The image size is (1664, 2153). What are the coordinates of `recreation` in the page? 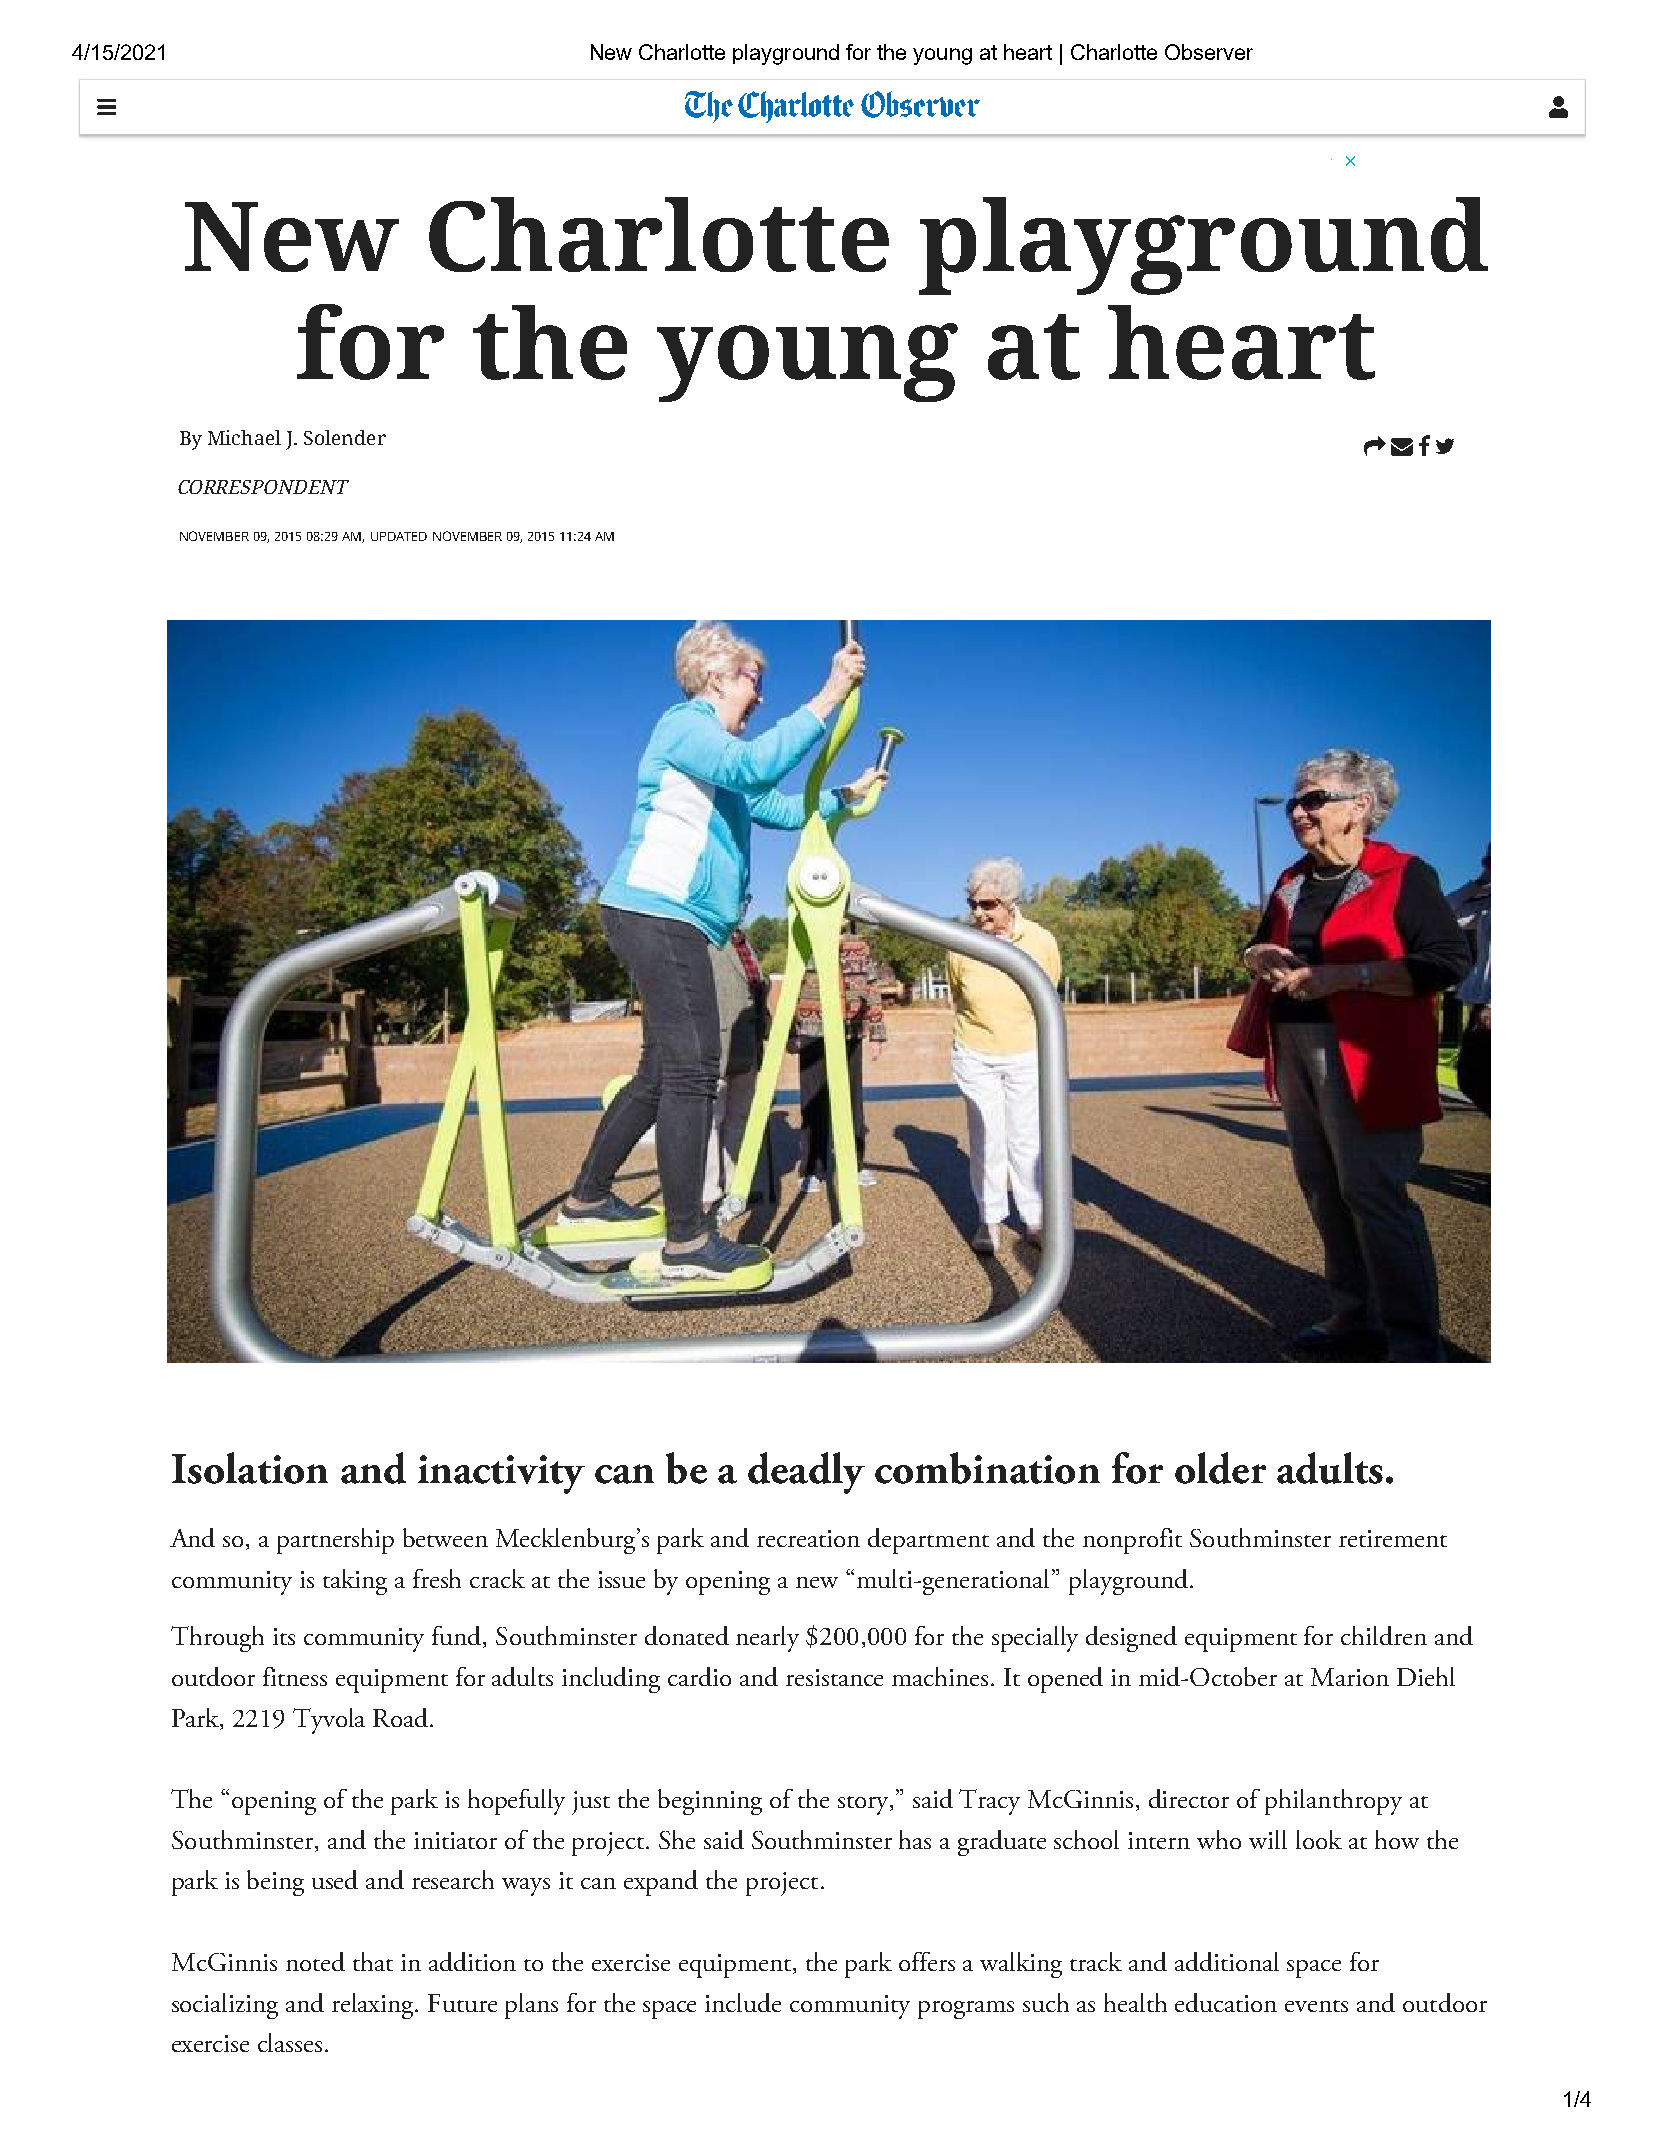 It's located at (808, 1538).
